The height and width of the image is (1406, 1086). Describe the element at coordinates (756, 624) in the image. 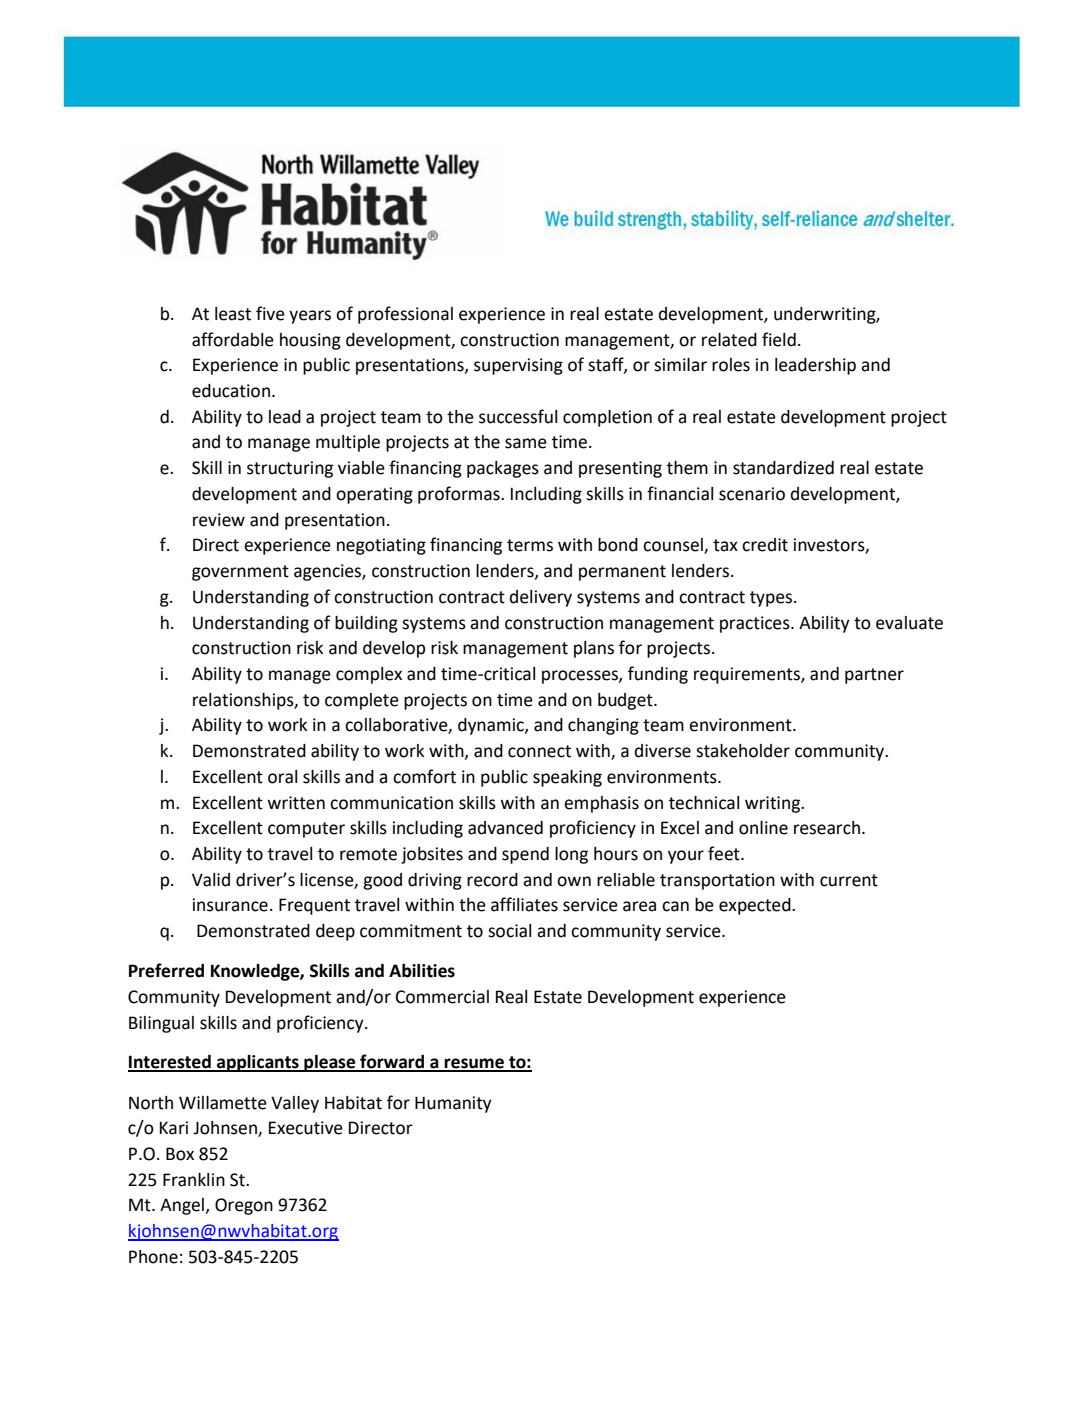

I see `practices` at that location.
